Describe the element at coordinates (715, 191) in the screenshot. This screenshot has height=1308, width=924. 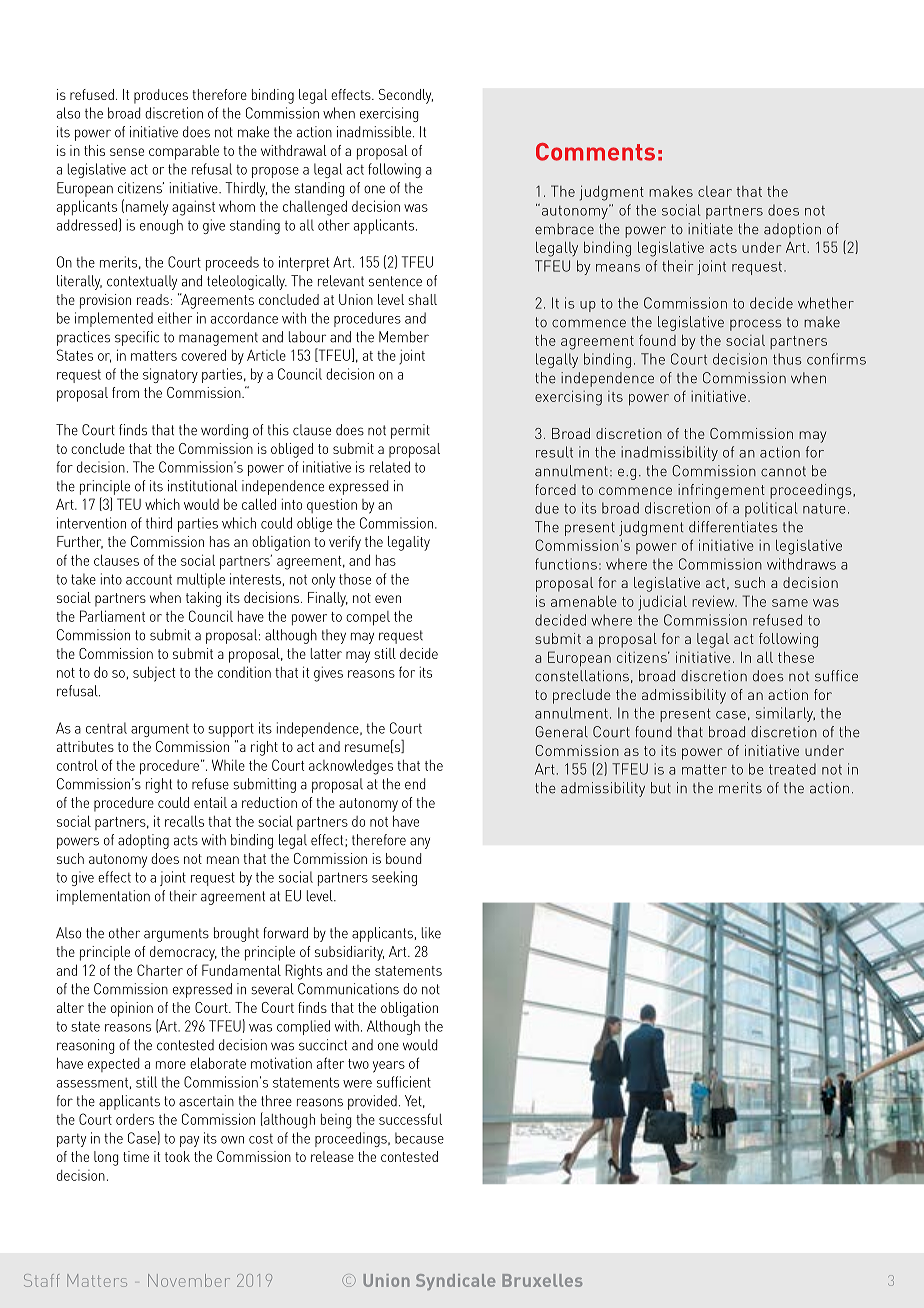
I see `clear` at that location.
